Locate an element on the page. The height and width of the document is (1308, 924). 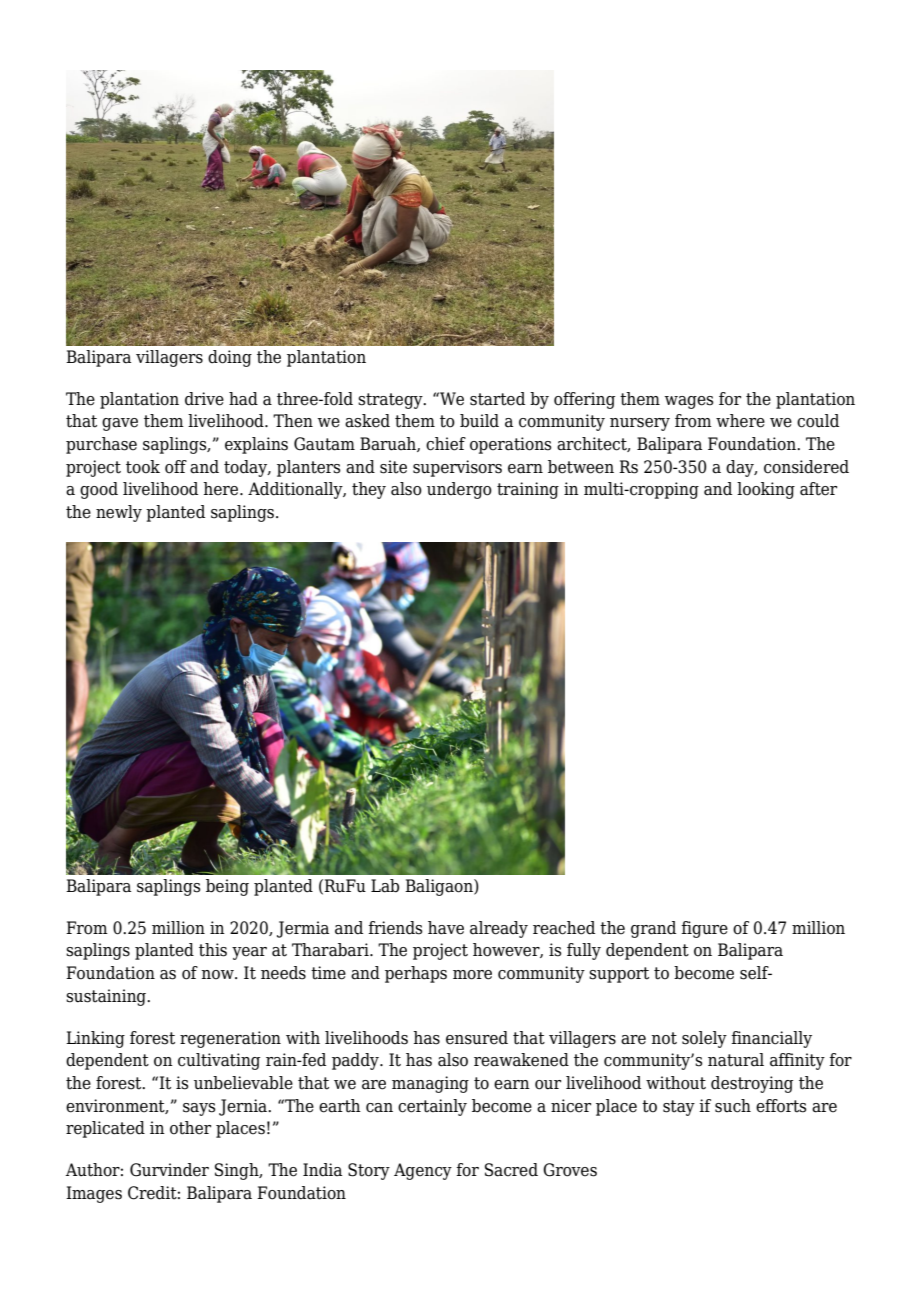
drive is located at coordinates (204, 399).
